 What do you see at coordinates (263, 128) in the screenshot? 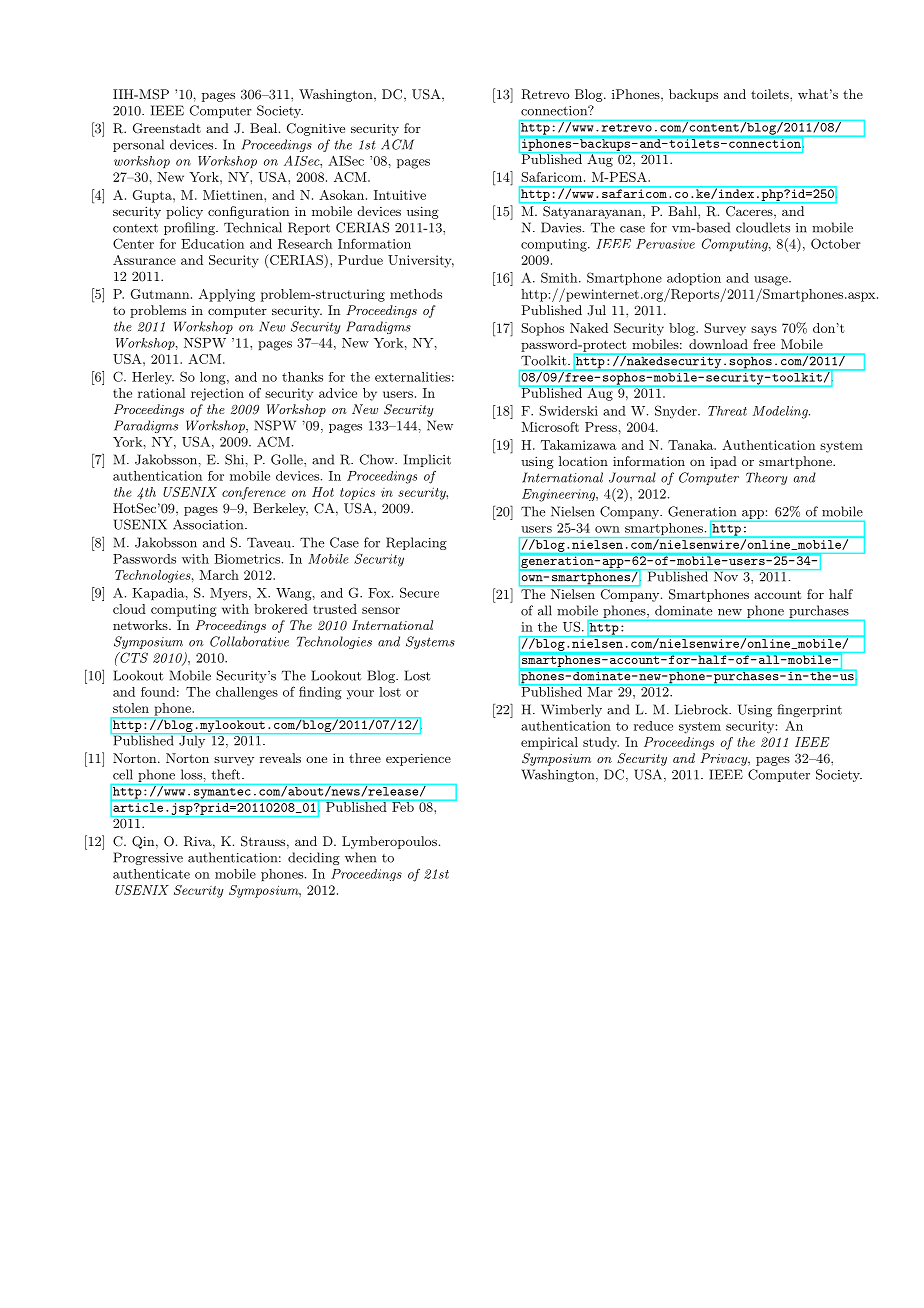
I see `Beal` at bounding box center [263, 128].
